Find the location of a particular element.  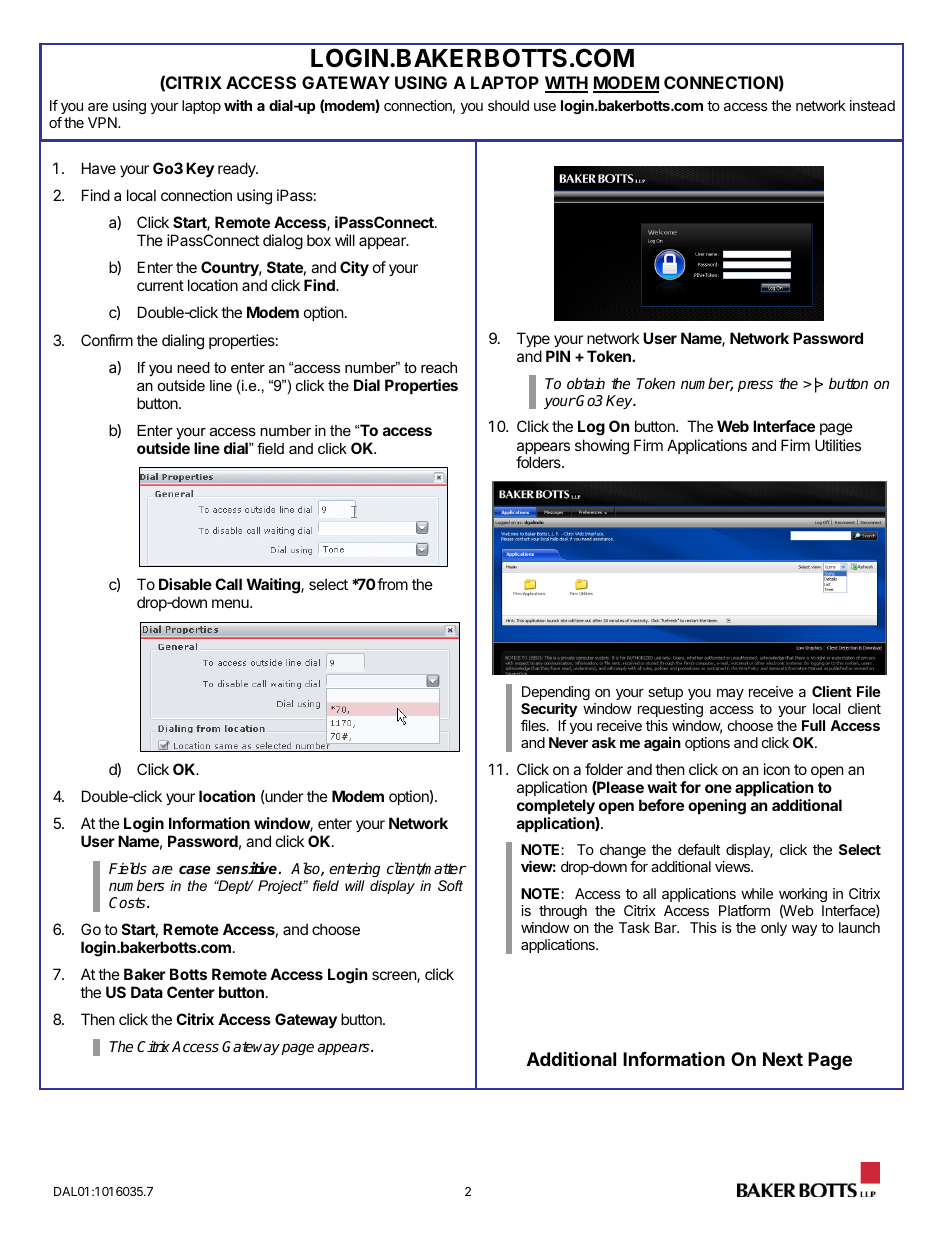

should is located at coordinates (508, 105).
